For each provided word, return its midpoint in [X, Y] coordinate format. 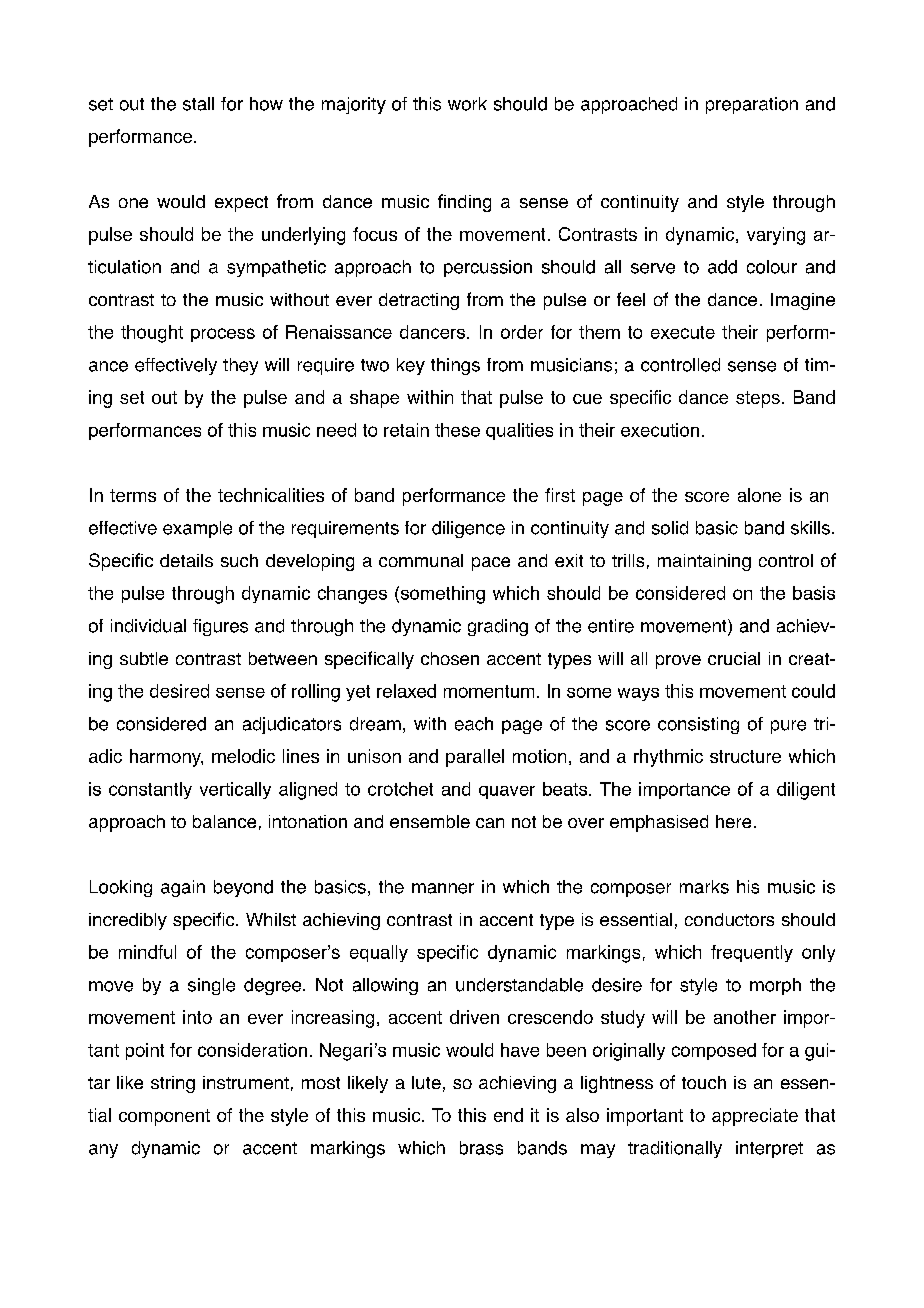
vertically [235, 790]
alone [759, 495]
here [733, 821]
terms [133, 495]
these [457, 430]
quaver [507, 792]
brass [481, 1148]
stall [198, 104]
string [173, 1084]
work [467, 104]
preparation [752, 105]
